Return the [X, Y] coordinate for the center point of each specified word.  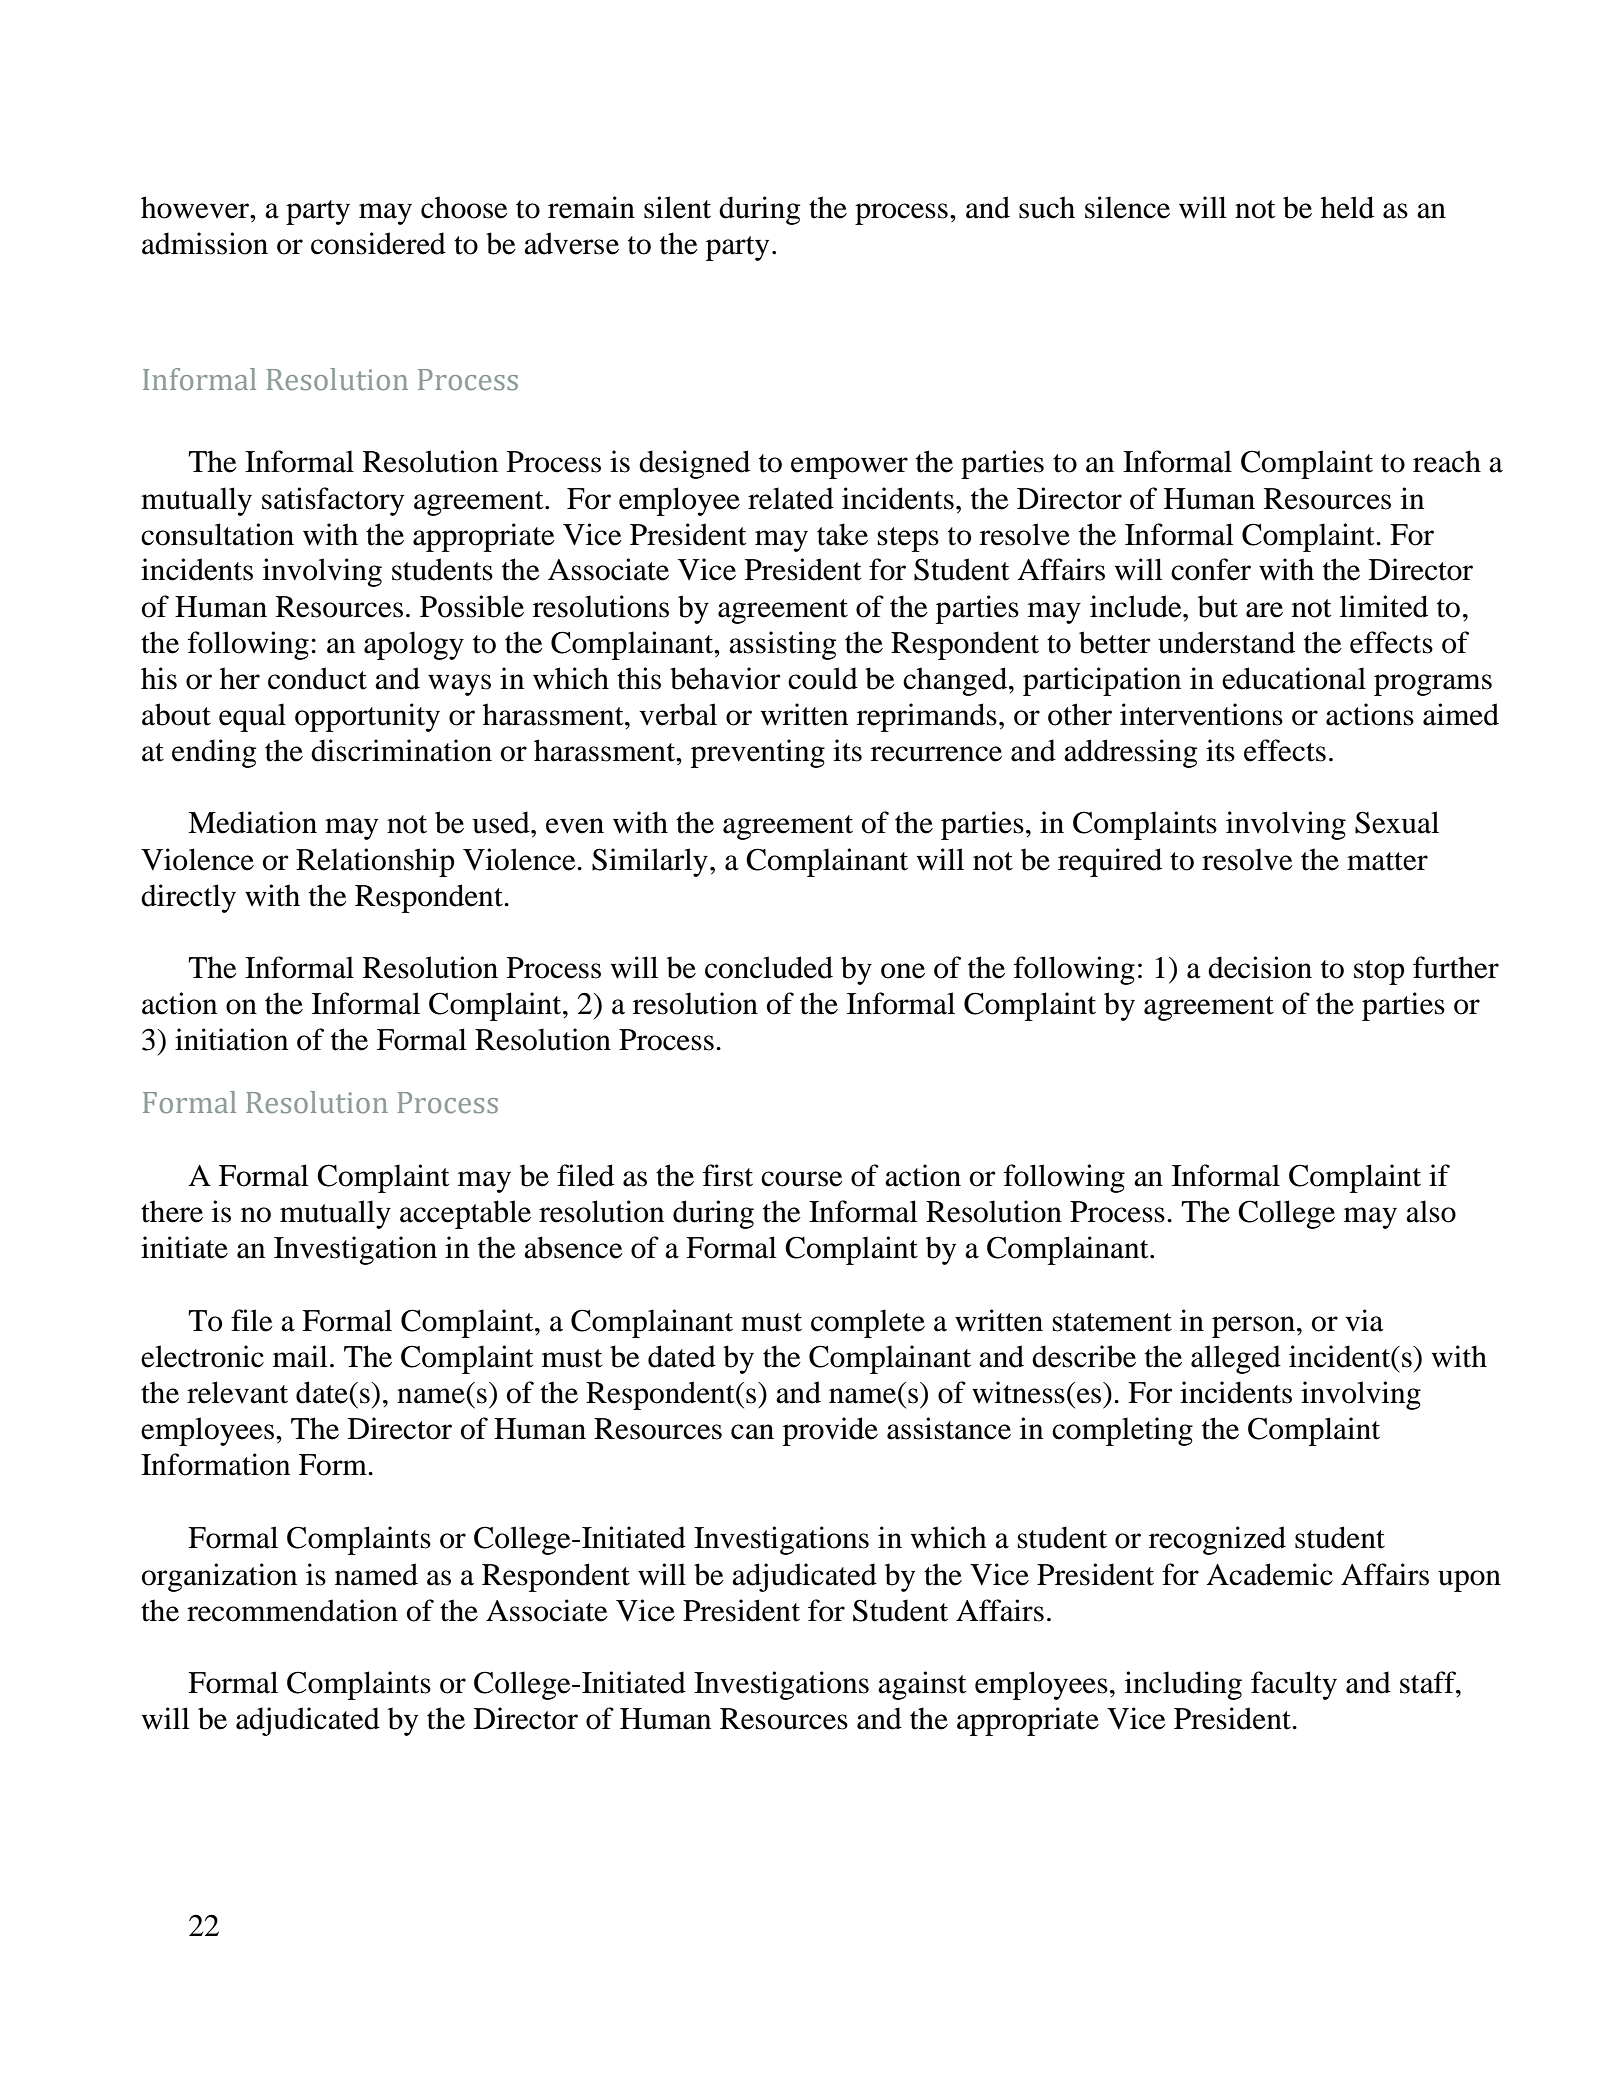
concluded [769, 967]
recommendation [292, 1610]
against [922, 1685]
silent [677, 207]
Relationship [375, 862]
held [1347, 207]
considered [378, 243]
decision [1260, 967]
